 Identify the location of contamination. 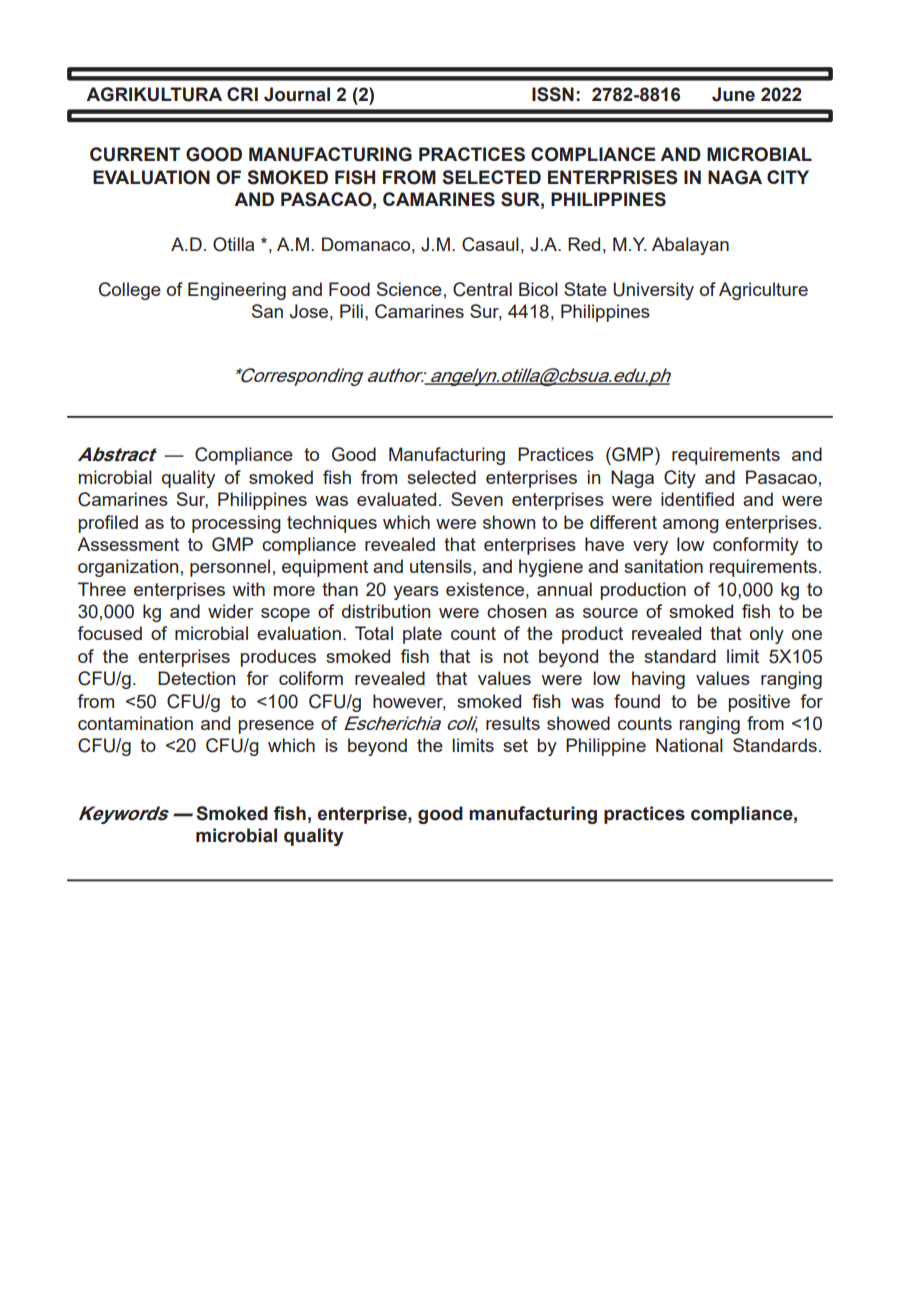
(135, 723).
